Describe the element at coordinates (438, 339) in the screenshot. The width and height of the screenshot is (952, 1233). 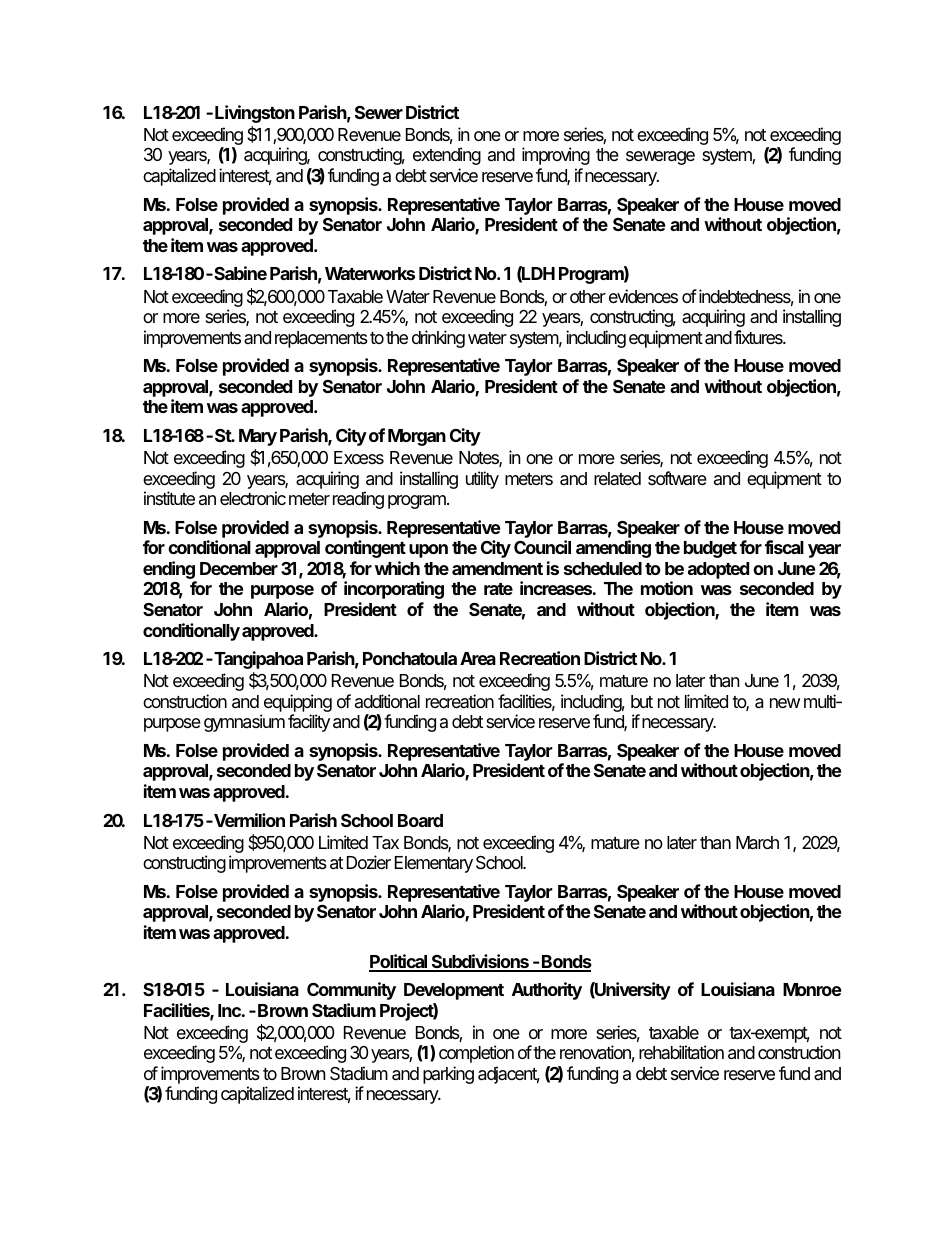
I see `drinking` at that location.
